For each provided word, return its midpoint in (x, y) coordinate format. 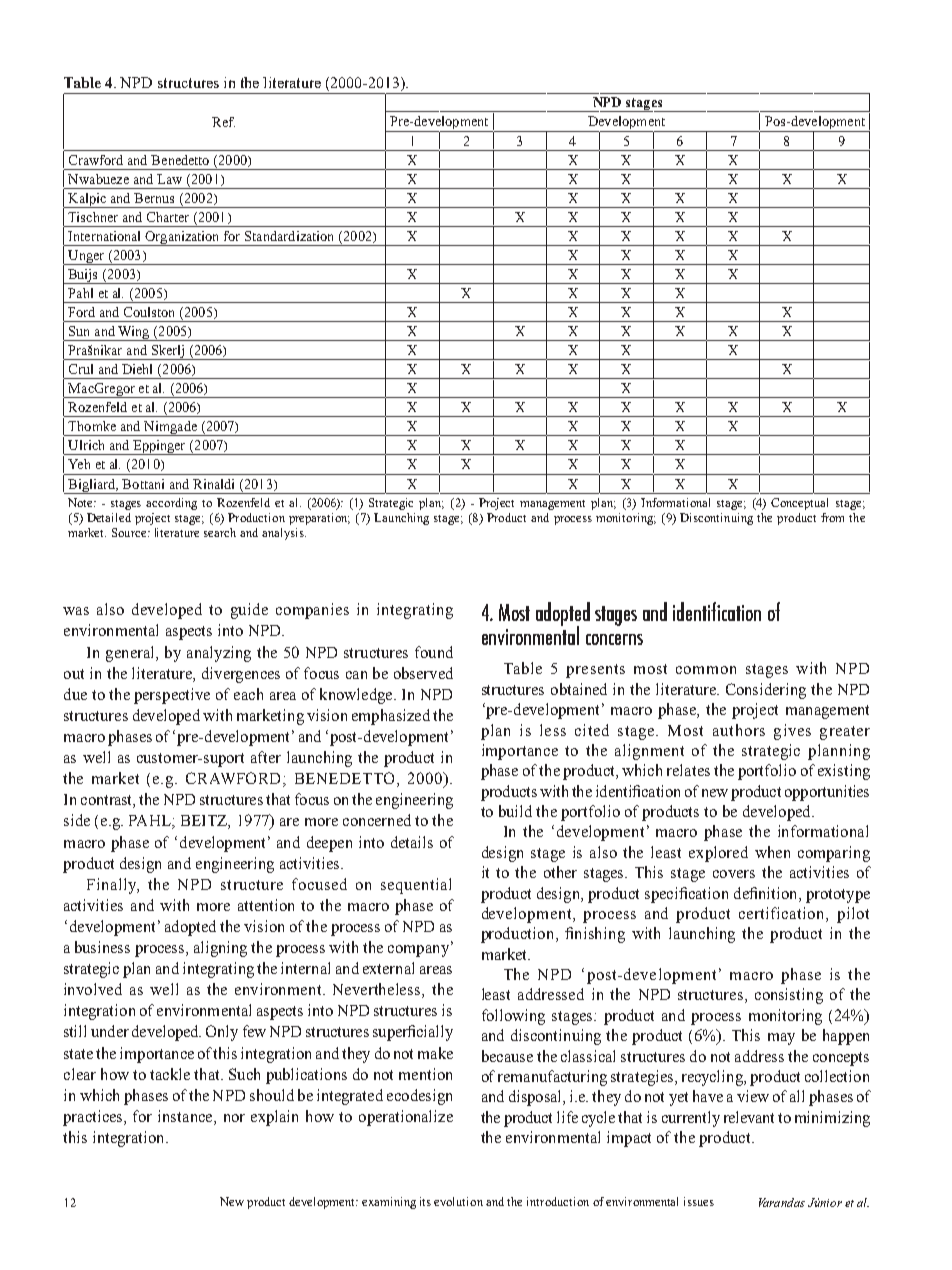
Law (169, 179)
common (706, 670)
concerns (614, 639)
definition (767, 893)
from (832, 517)
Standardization (289, 236)
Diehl (137, 369)
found (434, 652)
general (131, 654)
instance (186, 1117)
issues (699, 1201)
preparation (319, 519)
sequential (416, 886)
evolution (458, 1201)
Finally (113, 886)
